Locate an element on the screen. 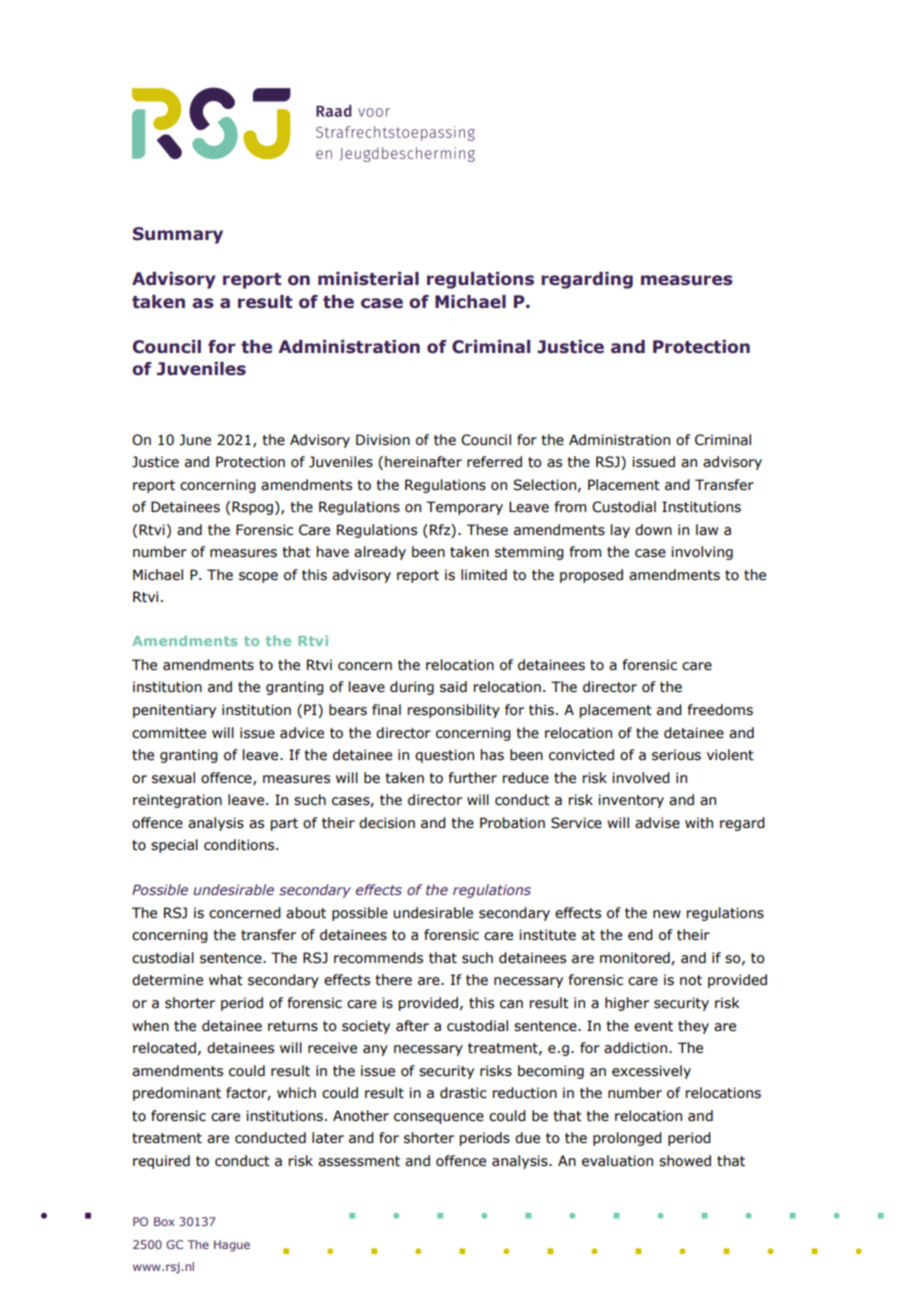 This screenshot has width=924, height=1309. June is located at coordinates (195, 440).
